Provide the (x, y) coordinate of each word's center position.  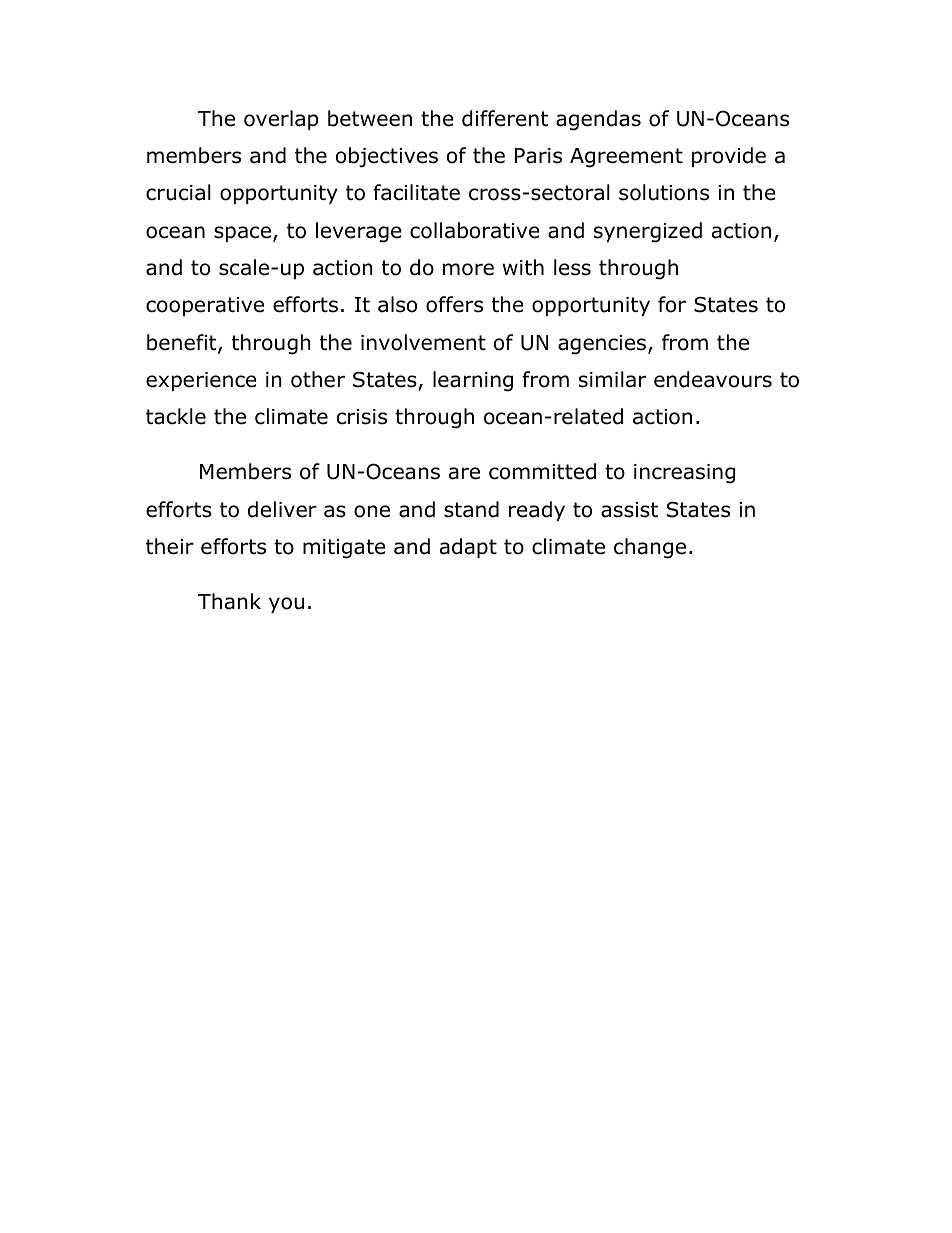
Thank (229, 601)
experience (201, 381)
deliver (282, 509)
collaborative (475, 230)
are (464, 473)
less (572, 267)
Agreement (626, 158)
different (505, 118)
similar (612, 379)
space (244, 234)
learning (473, 381)
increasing (684, 474)
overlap (281, 120)
